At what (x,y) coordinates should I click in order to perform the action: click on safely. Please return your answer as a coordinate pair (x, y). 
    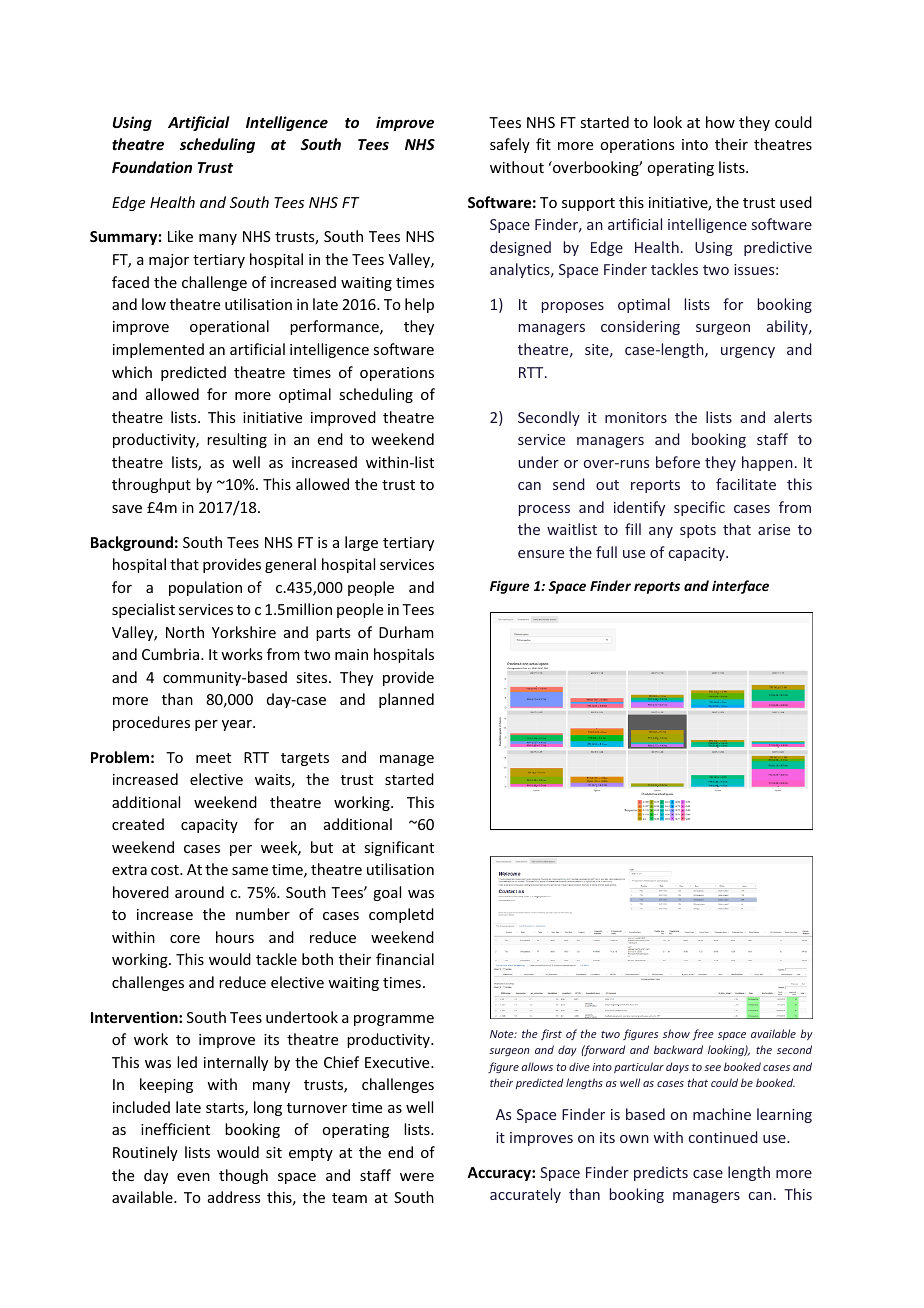
    Looking at the image, I should click on (510, 145).
